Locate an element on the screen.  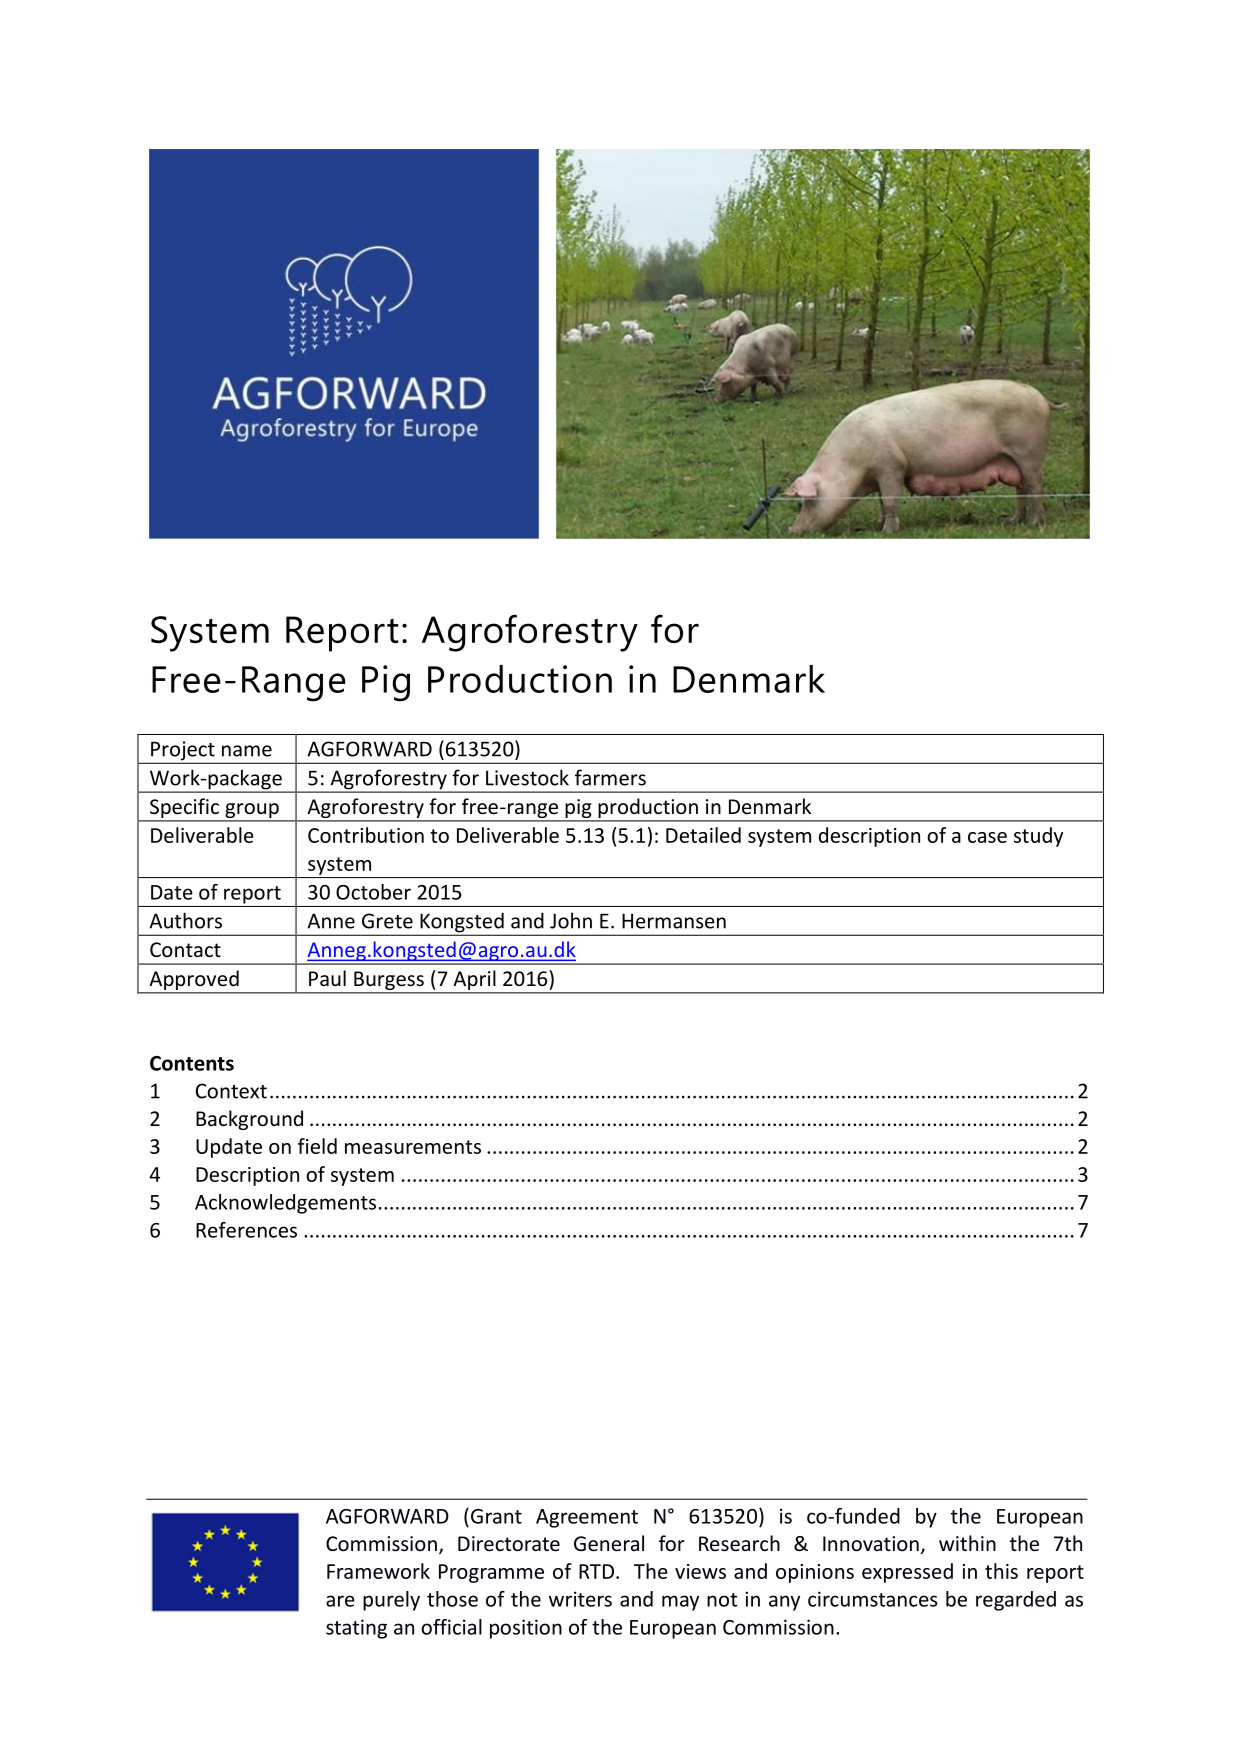
writers is located at coordinates (580, 1599).
